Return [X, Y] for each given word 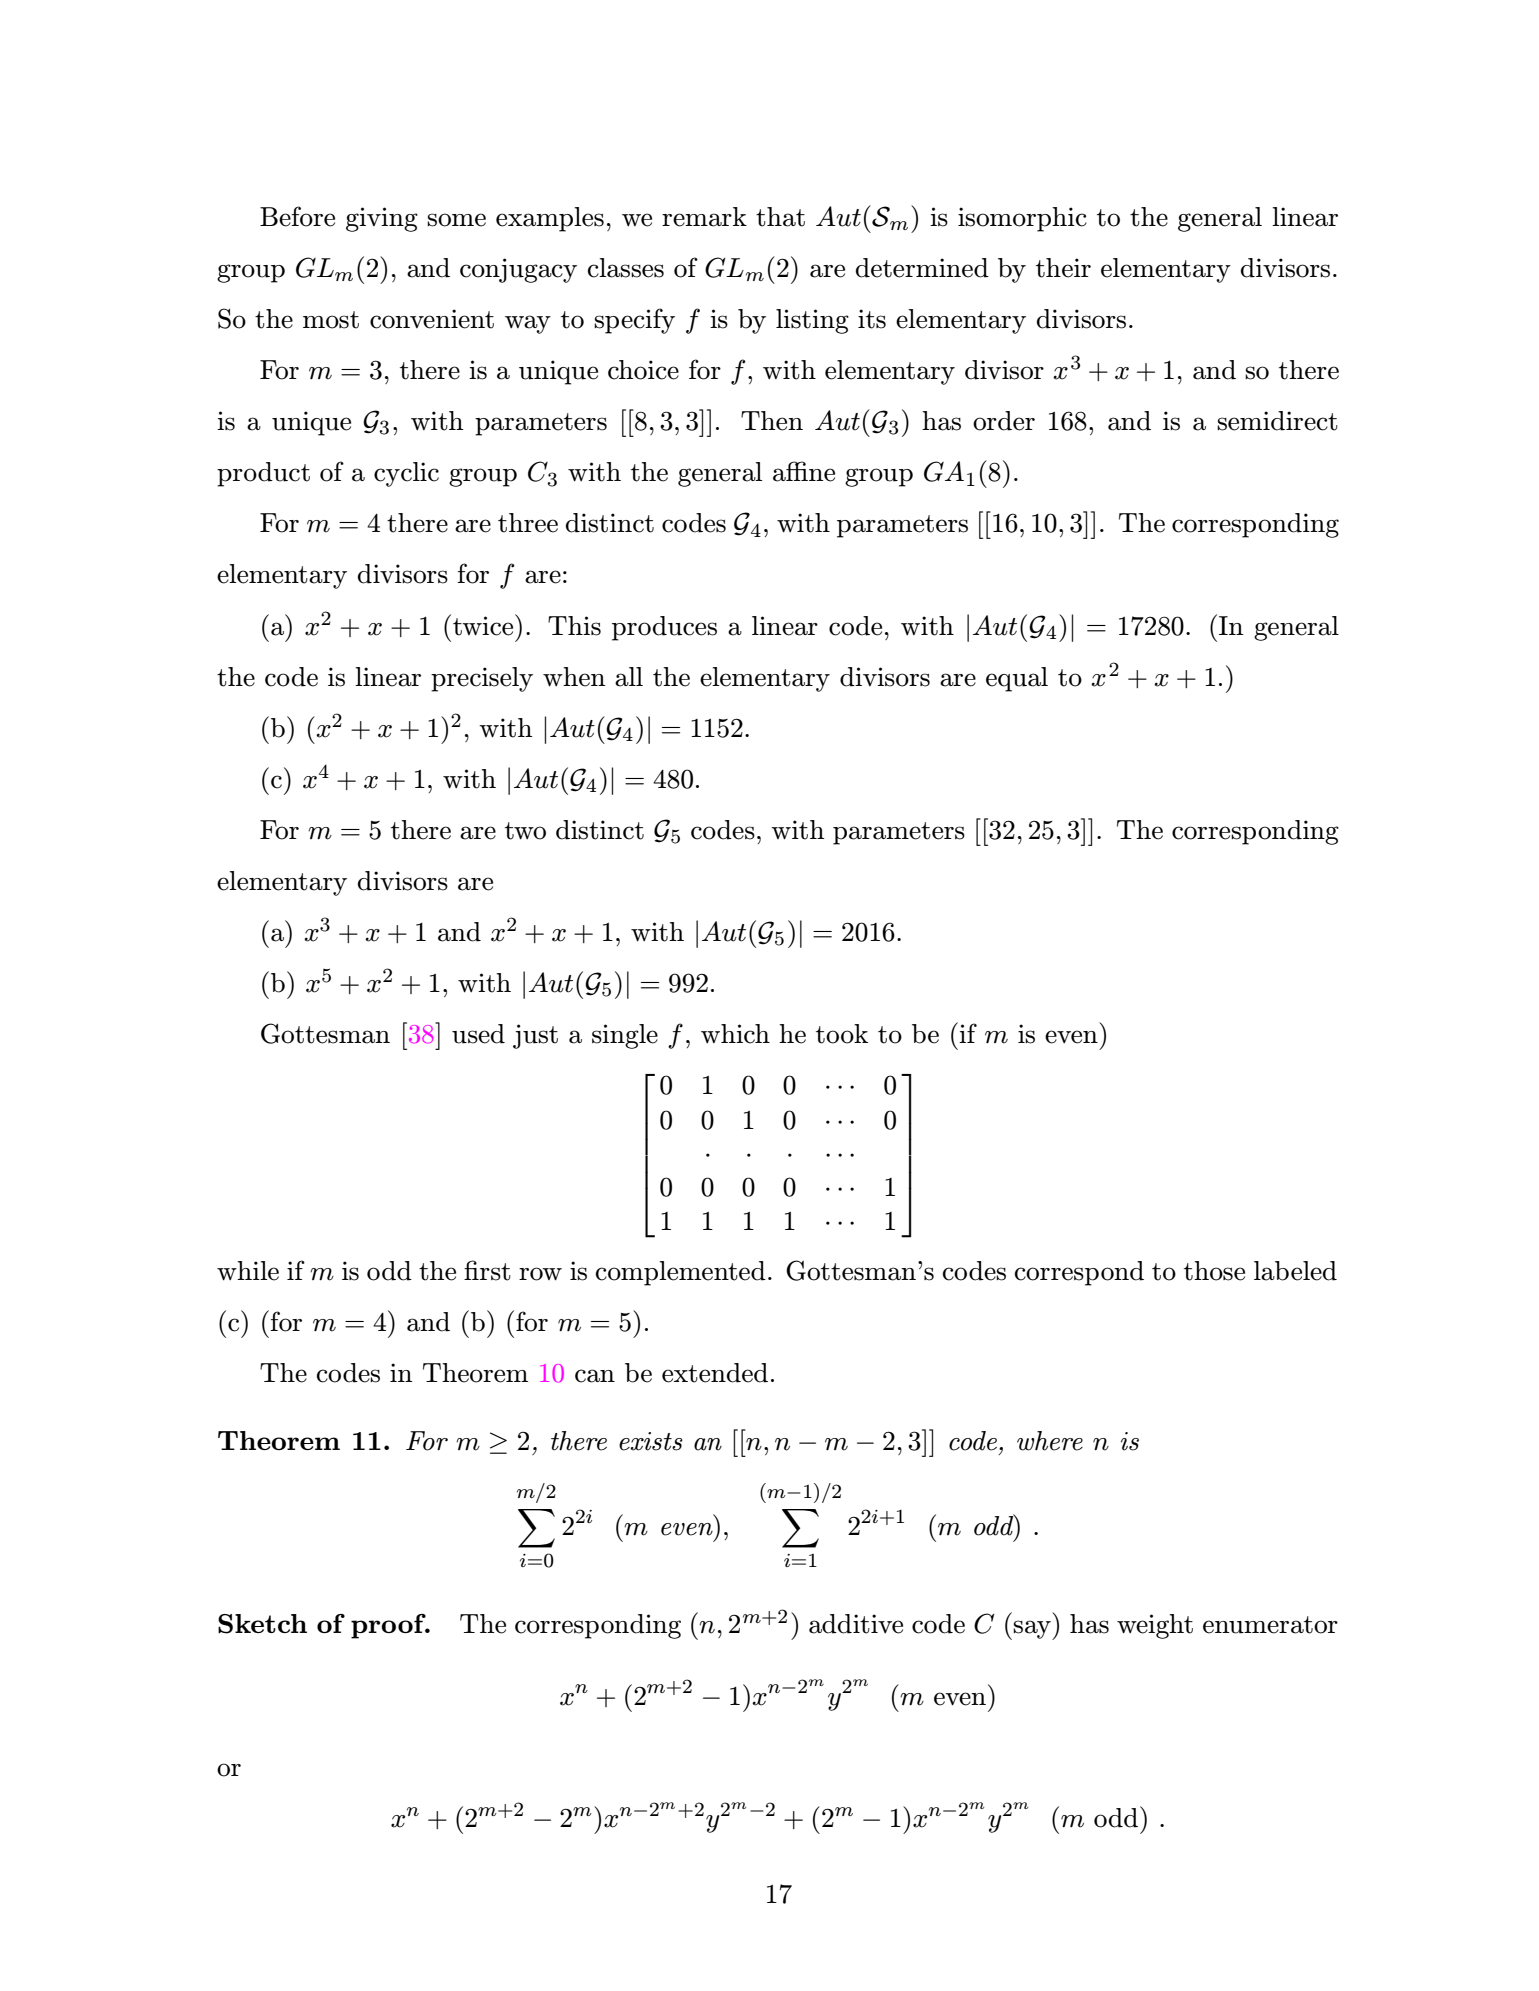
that [780, 217]
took [842, 1034]
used [478, 1034]
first [487, 1270]
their [1063, 268]
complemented [681, 1273]
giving [382, 219]
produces [664, 628]
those [1214, 1271]
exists [651, 1441]
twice [484, 625]
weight [1155, 1626]
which [735, 1034]
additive [856, 1624]
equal [1017, 679]
